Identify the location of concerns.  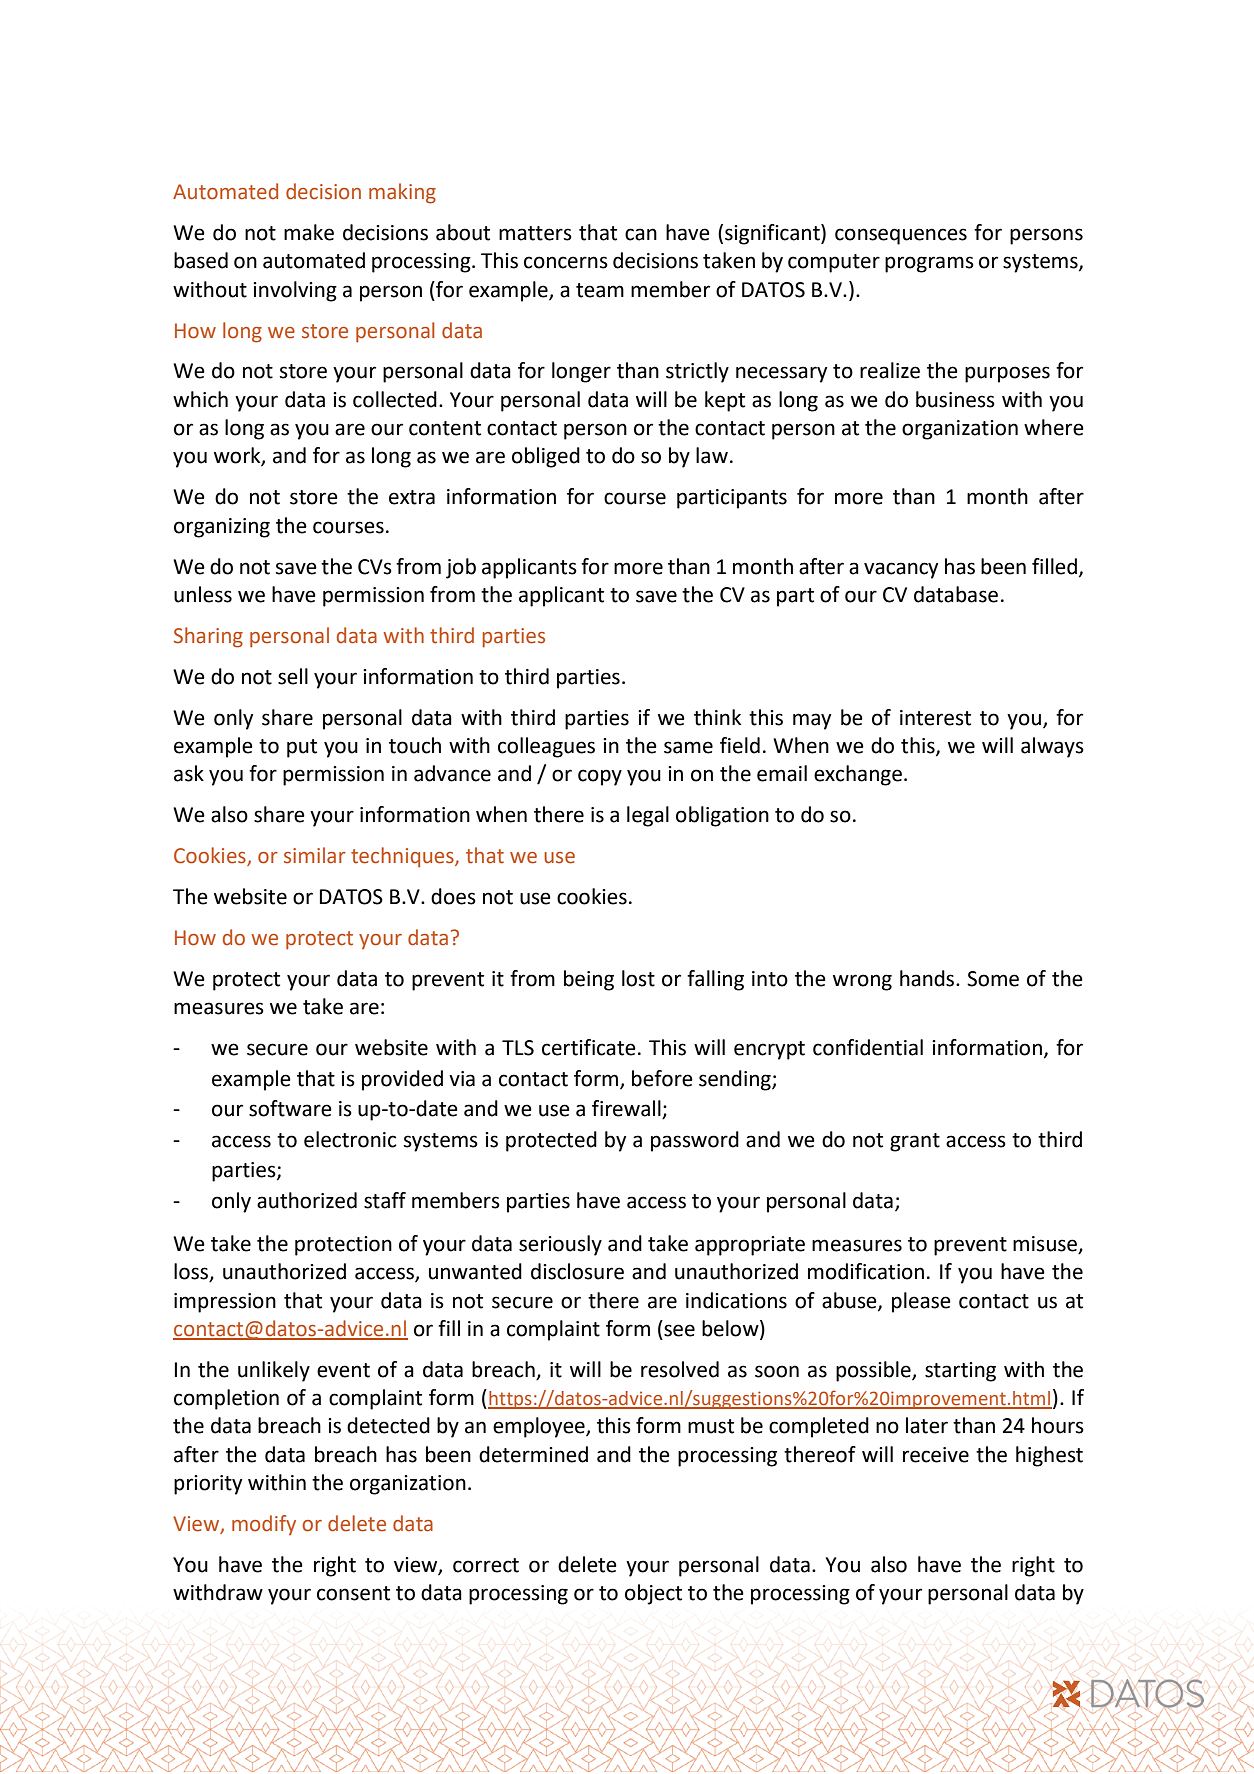
(566, 262).
